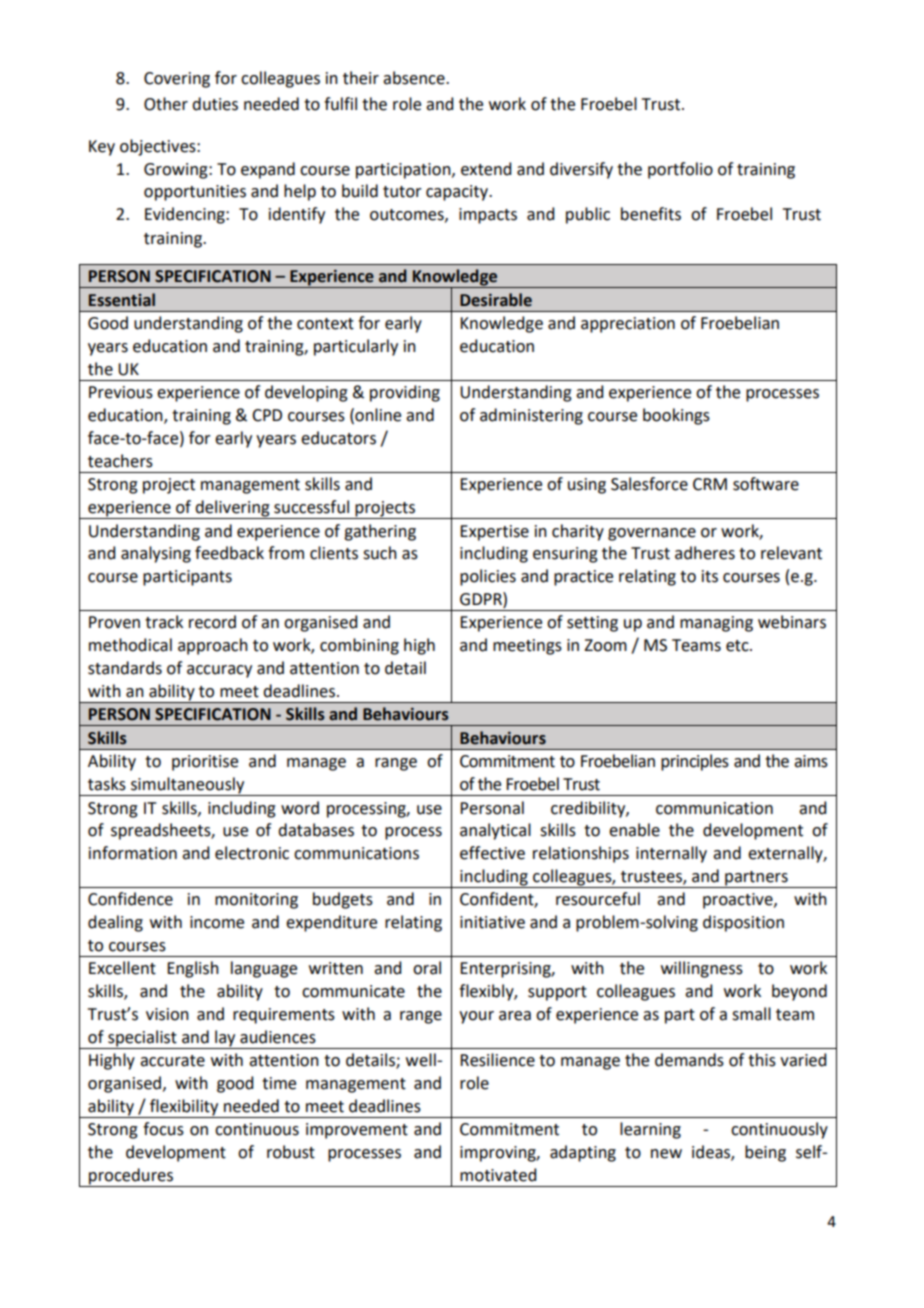 The image size is (924, 1308). Describe the element at coordinates (739, 901) in the document. I see `proactive` at that location.
